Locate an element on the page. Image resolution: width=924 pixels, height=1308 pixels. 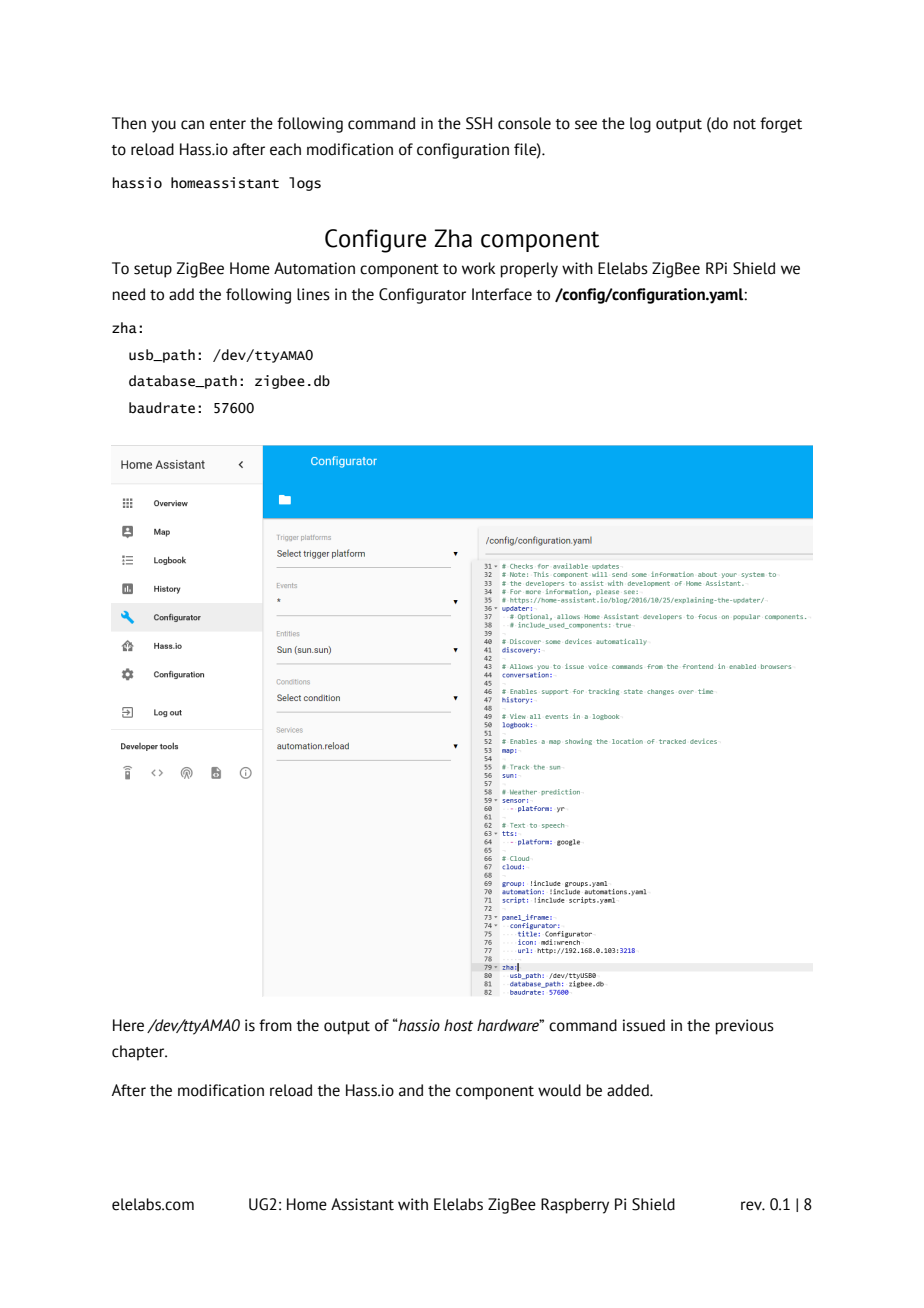
not is located at coordinates (744, 124).
